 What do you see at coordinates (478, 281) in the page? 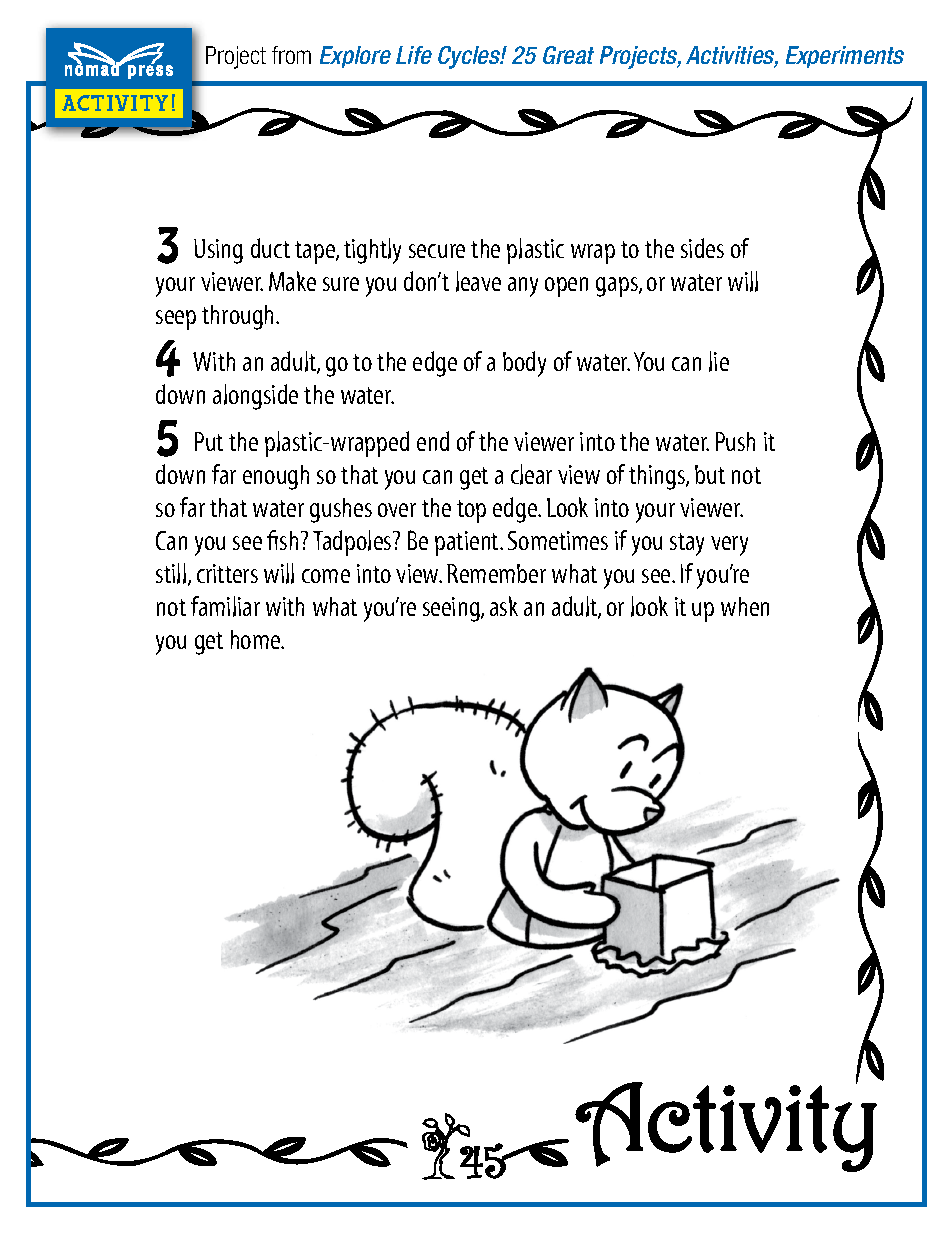
I see `leave` at bounding box center [478, 281].
